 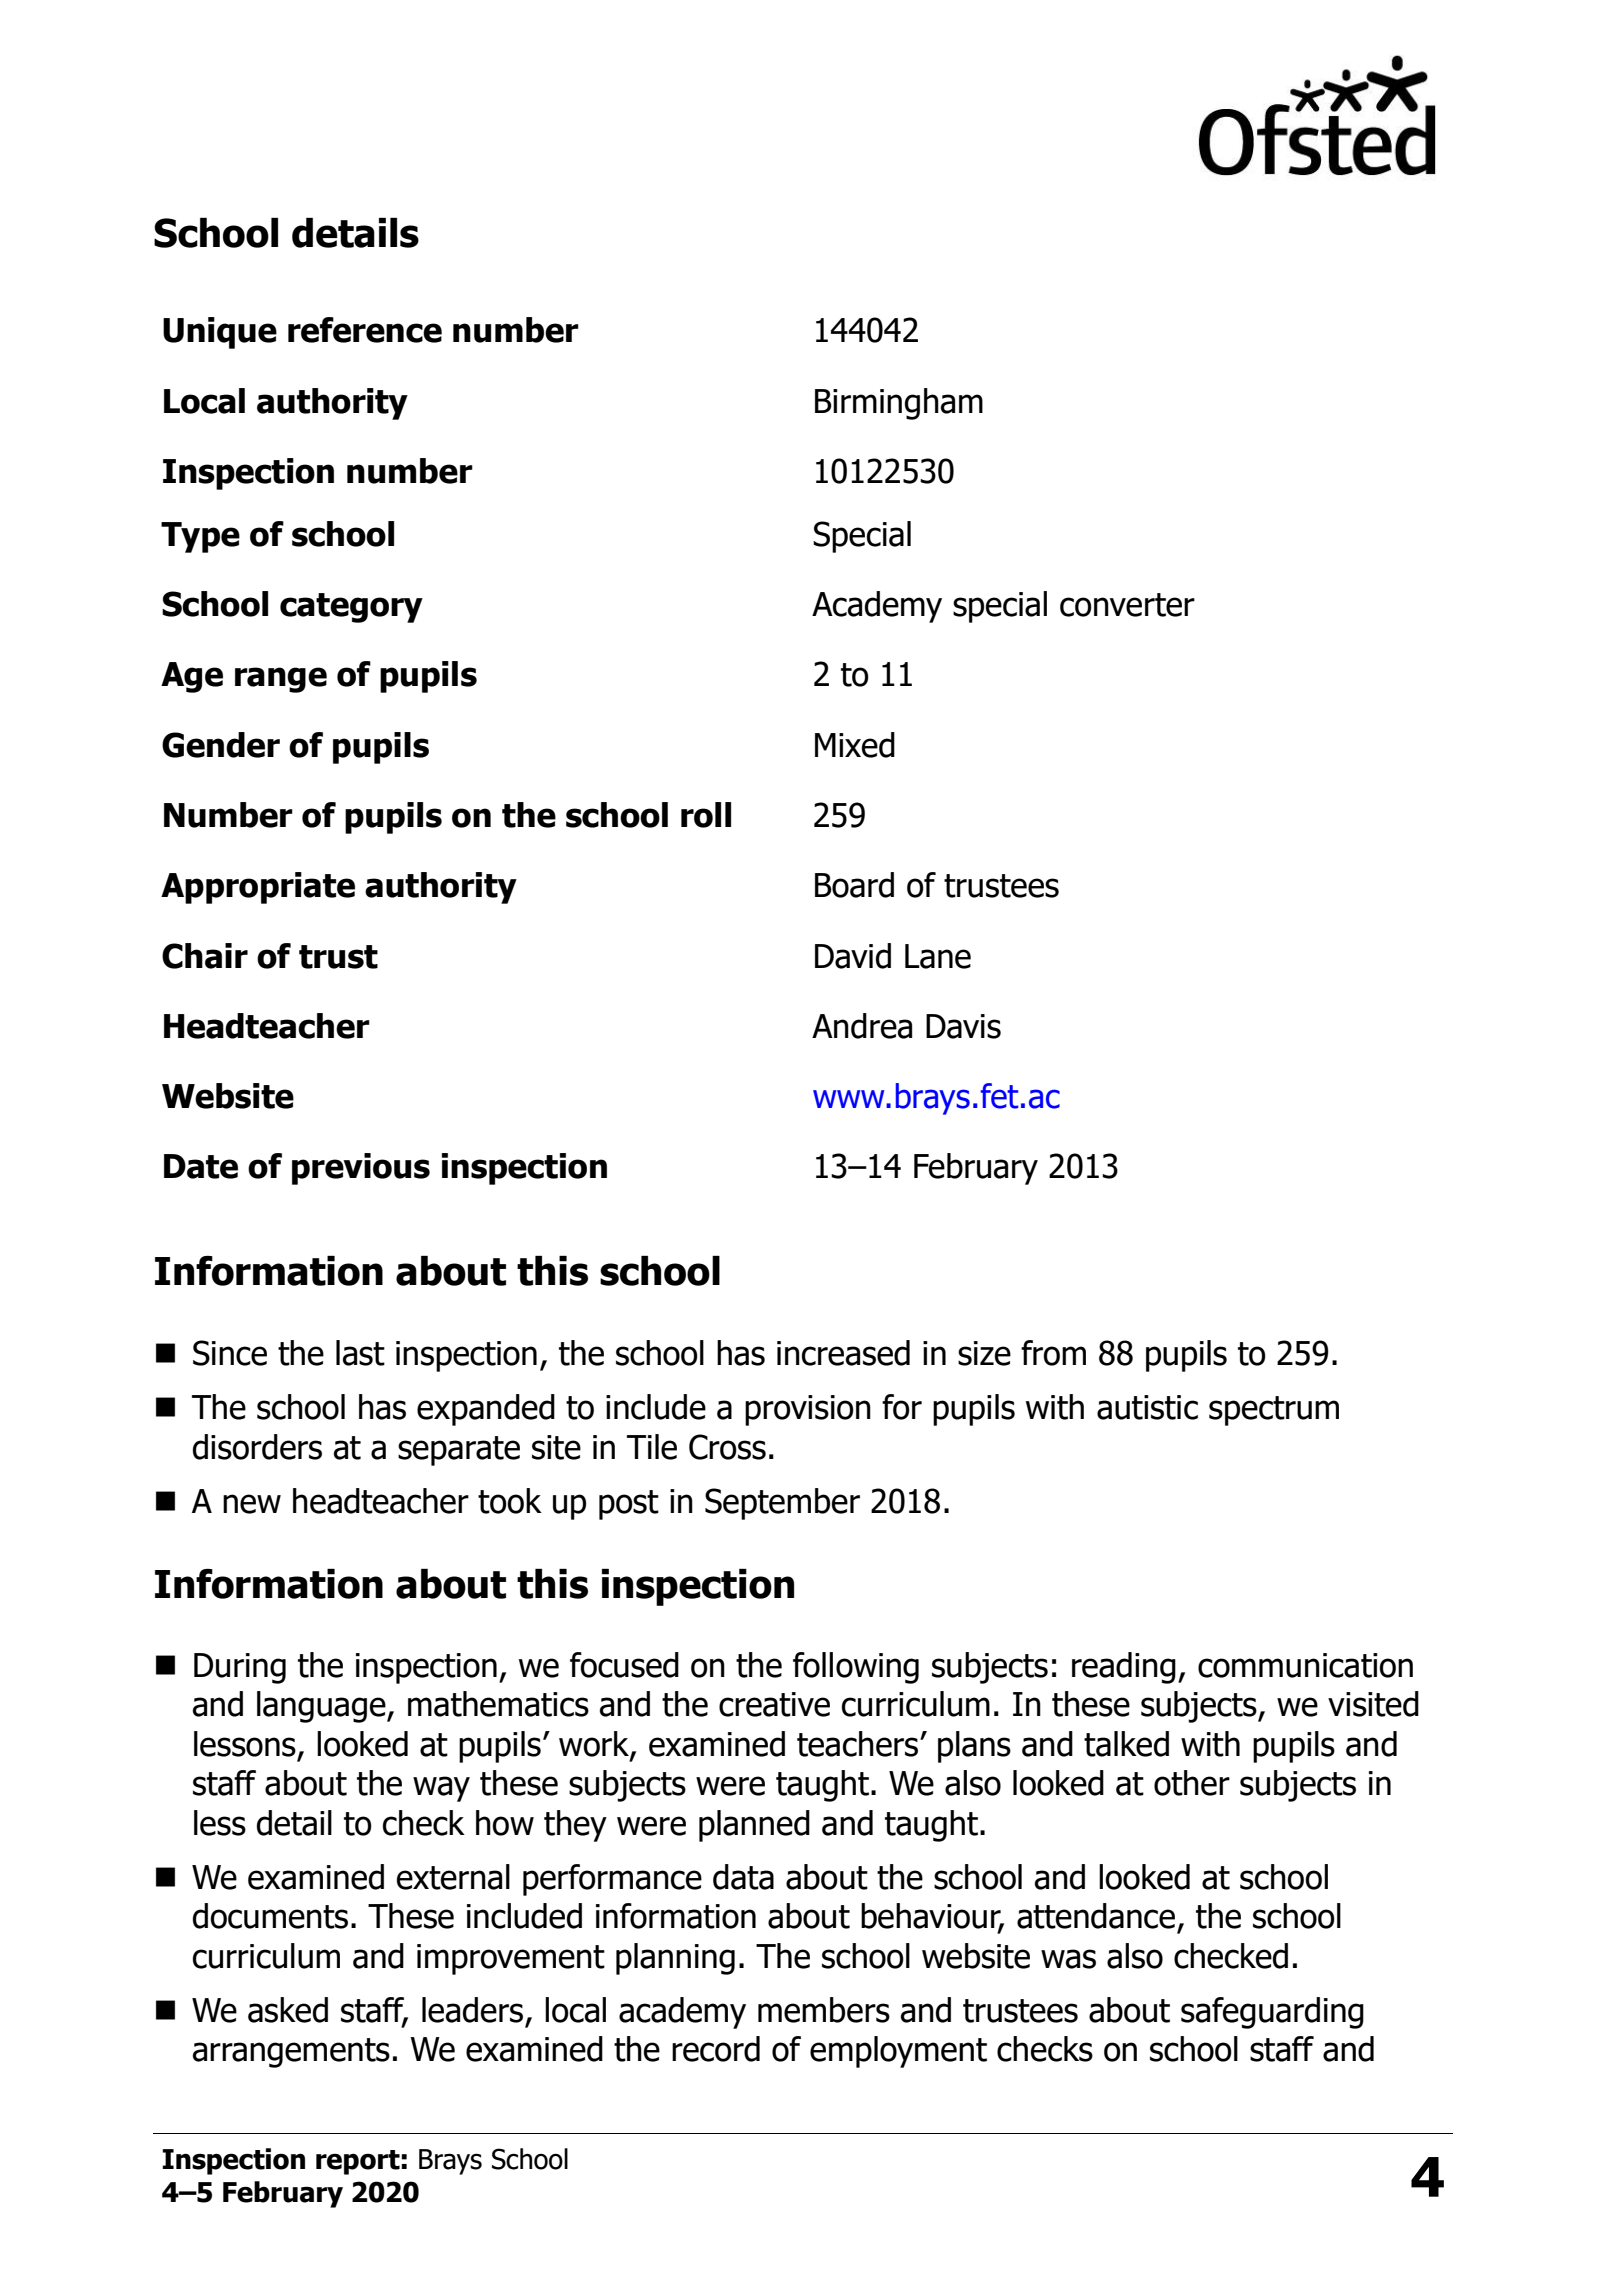 I want to click on members, so click(x=824, y=2010).
